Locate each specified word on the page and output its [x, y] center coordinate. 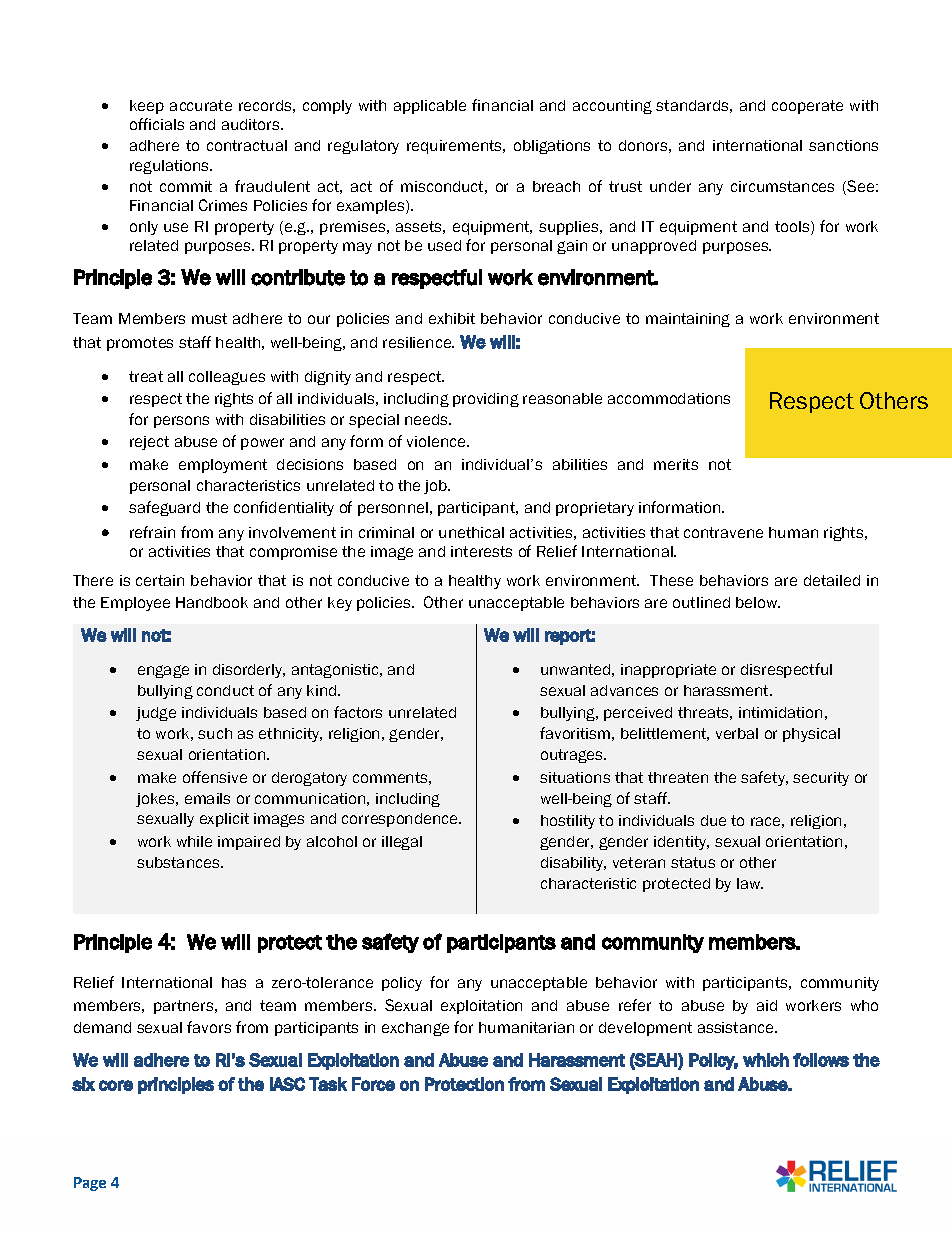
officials [157, 124]
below [758, 602]
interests [481, 551]
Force [373, 1084]
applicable [430, 107]
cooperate [807, 107]
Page [90, 1184]
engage [163, 671]
